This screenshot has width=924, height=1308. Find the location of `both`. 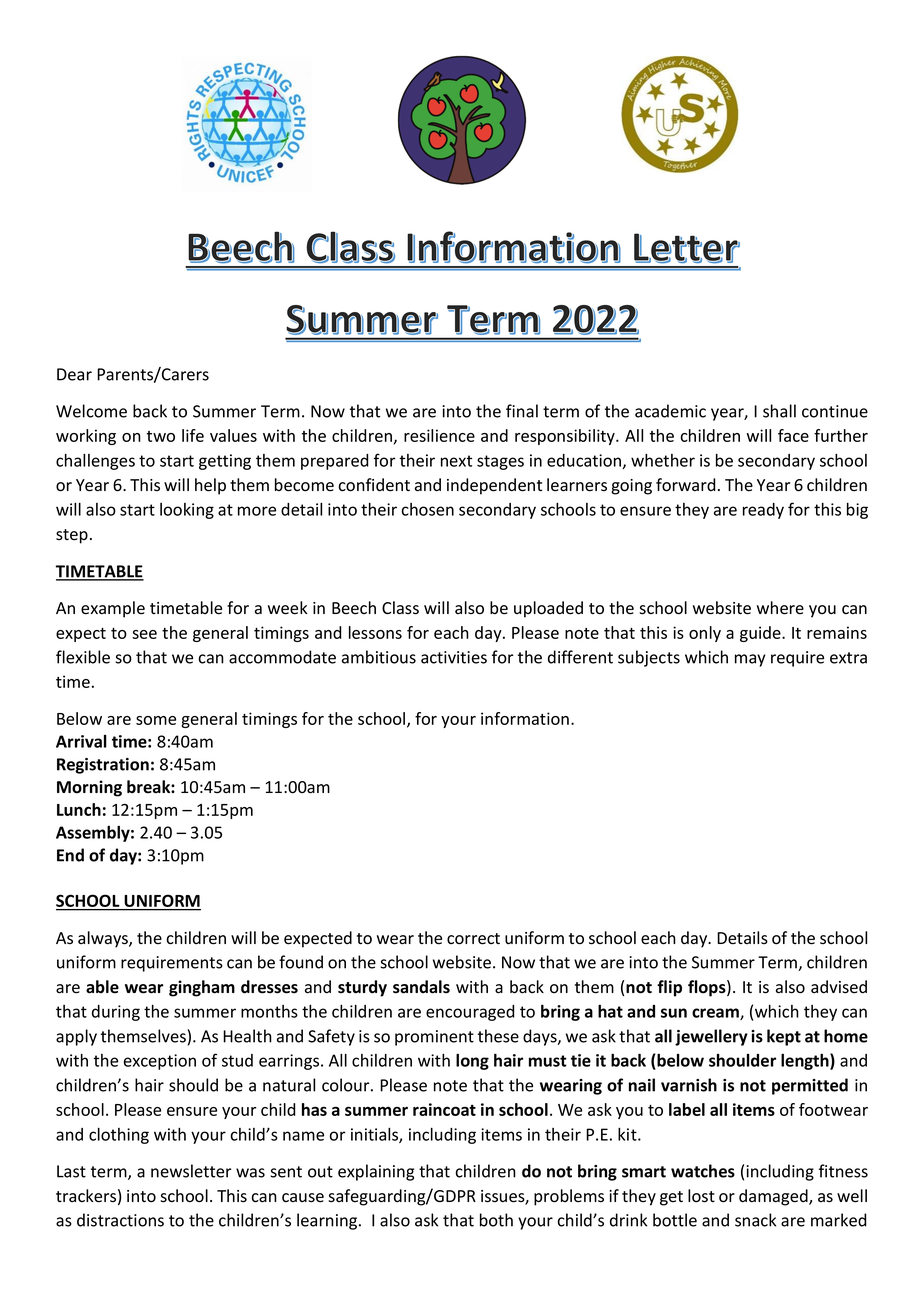

both is located at coordinates (496, 1220).
